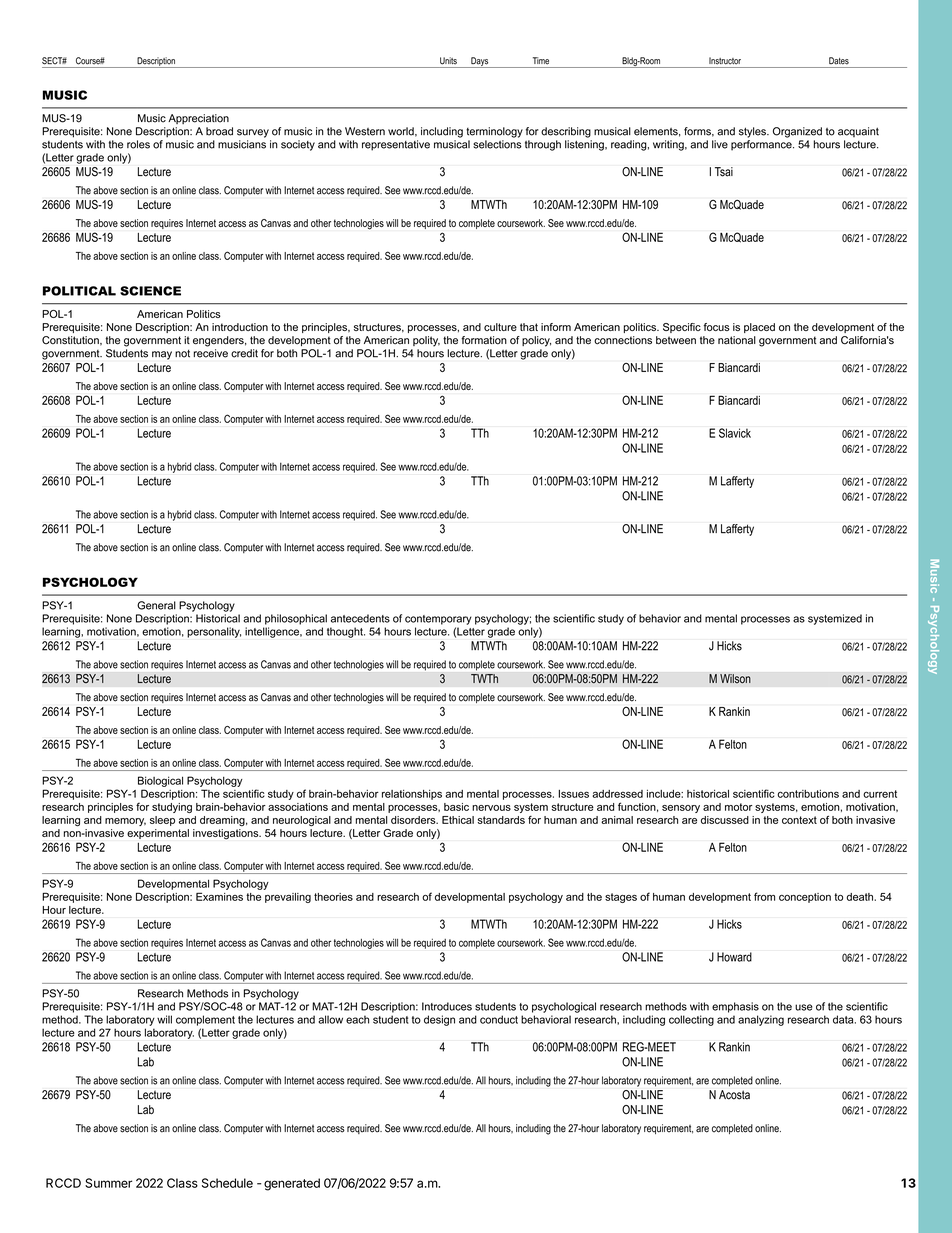  What do you see at coordinates (198, 119) in the screenshot?
I see `Appreciation` at bounding box center [198, 119].
